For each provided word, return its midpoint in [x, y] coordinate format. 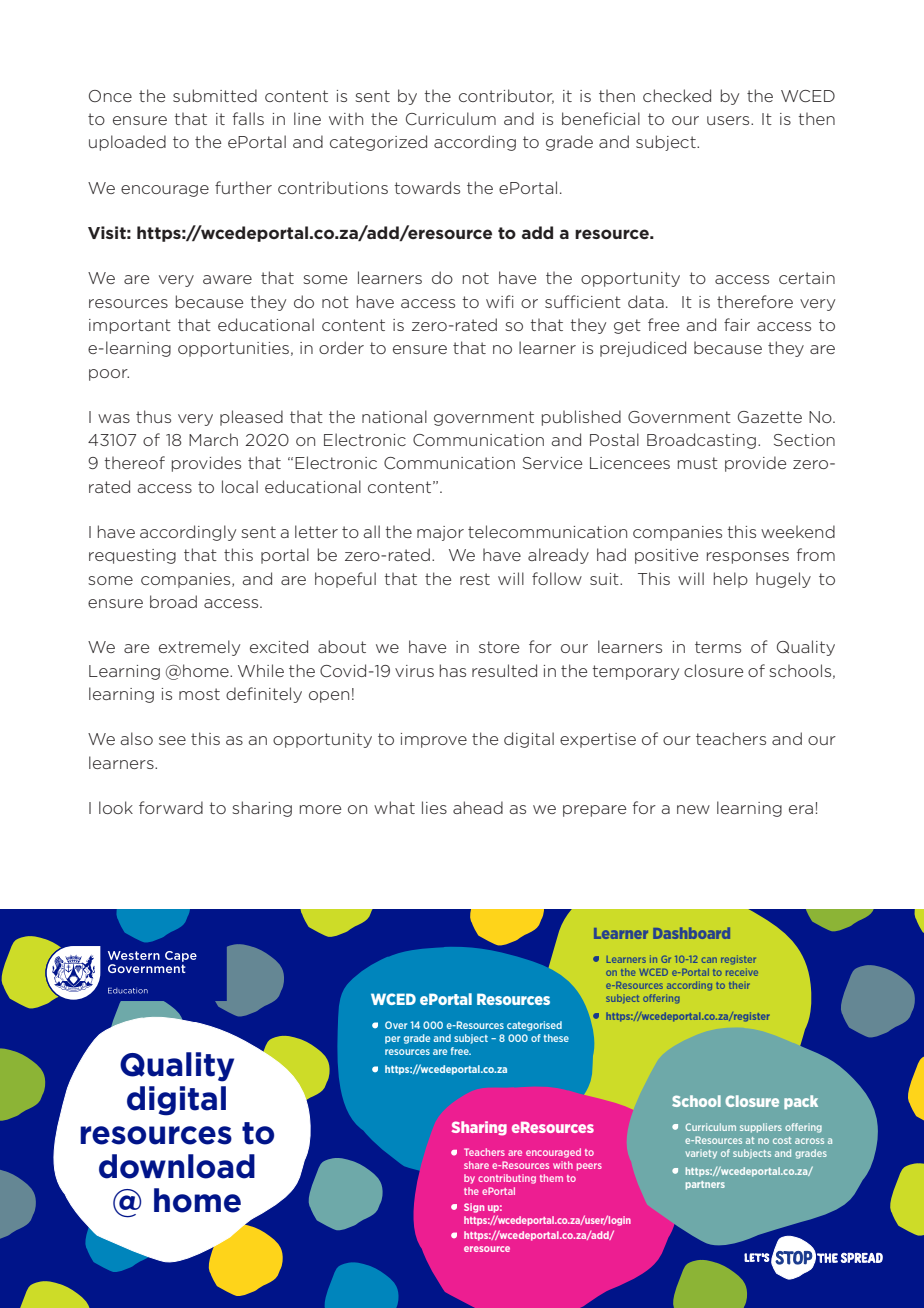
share [476, 1165]
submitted [215, 95]
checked [677, 95]
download [177, 1166]
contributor [506, 96]
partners [705, 1185]
